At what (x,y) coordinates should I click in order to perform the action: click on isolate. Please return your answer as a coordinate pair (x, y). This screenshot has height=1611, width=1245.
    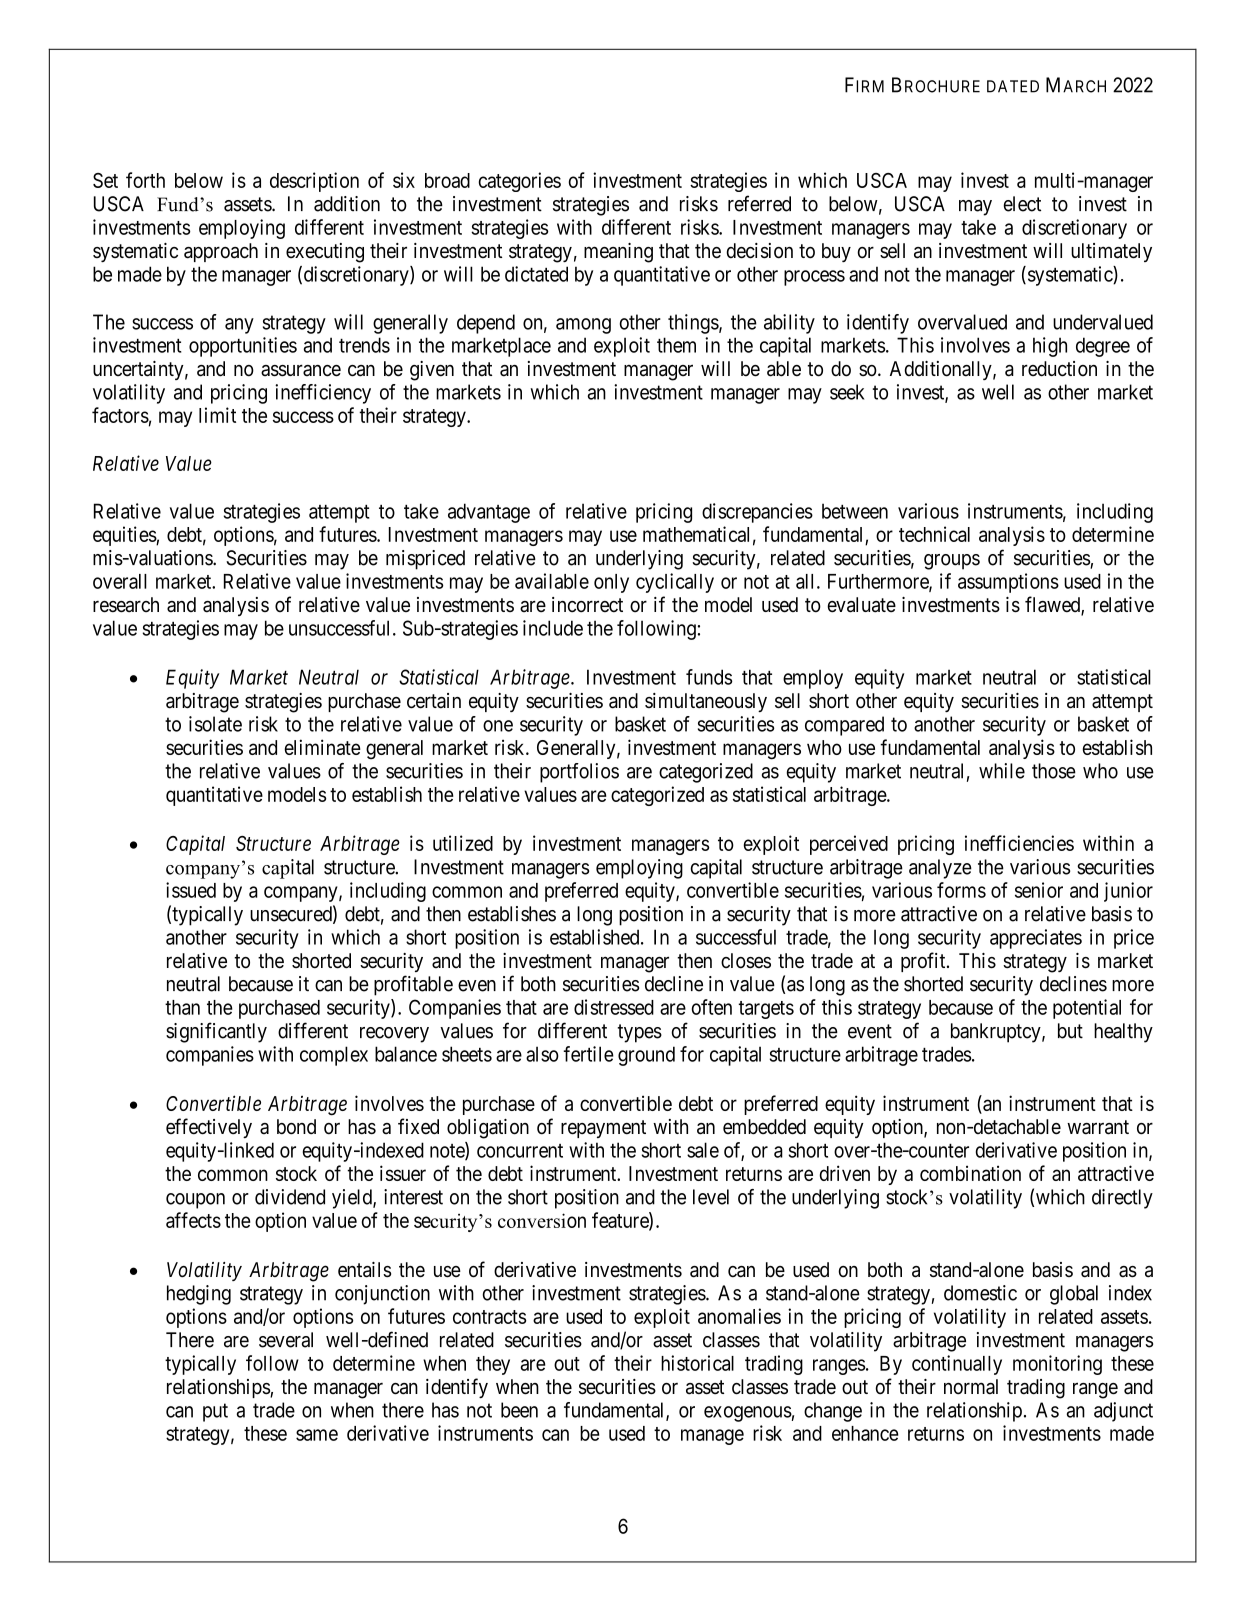
    Looking at the image, I should click on (215, 724).
